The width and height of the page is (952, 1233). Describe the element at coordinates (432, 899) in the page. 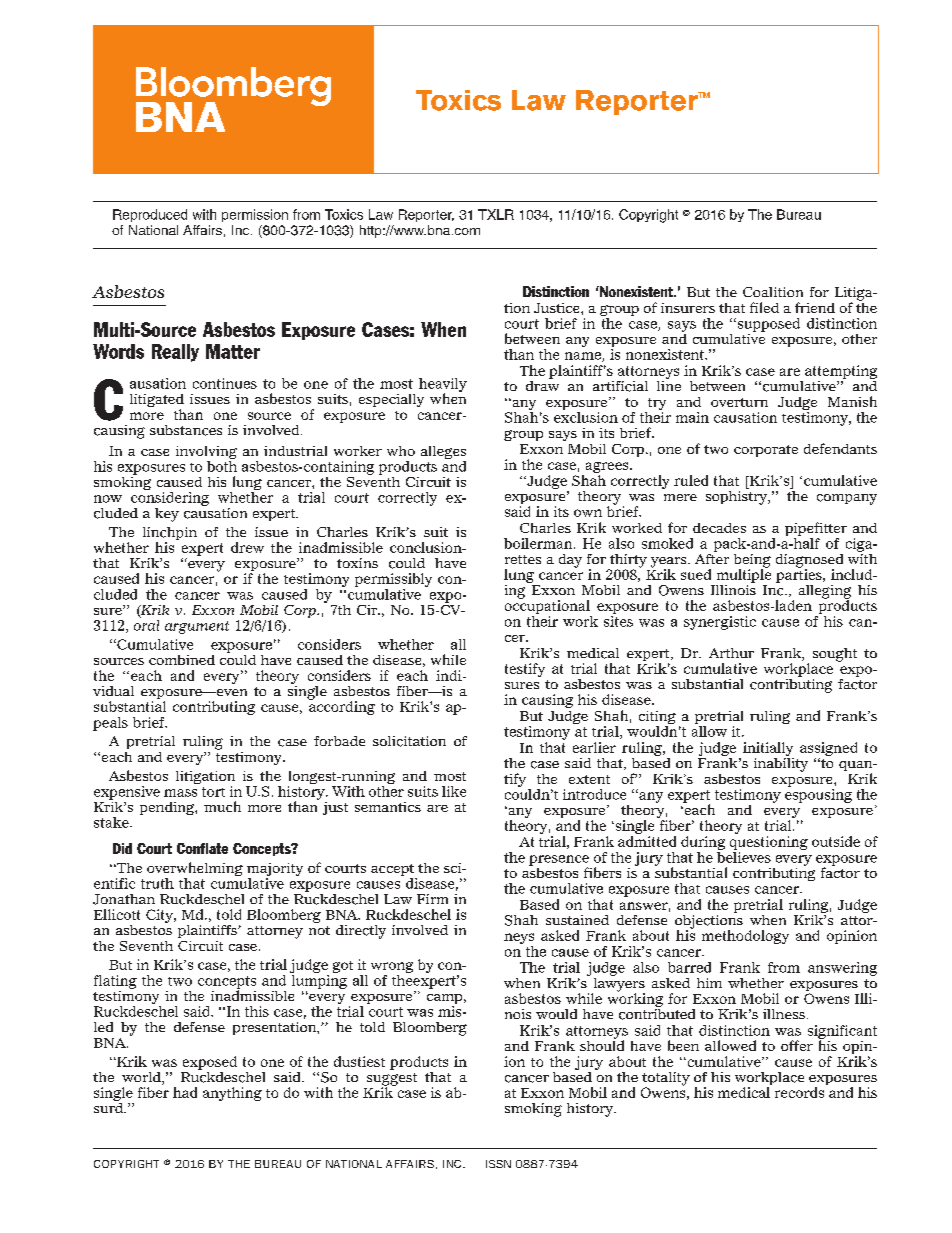

I see `Firm` at that location.
